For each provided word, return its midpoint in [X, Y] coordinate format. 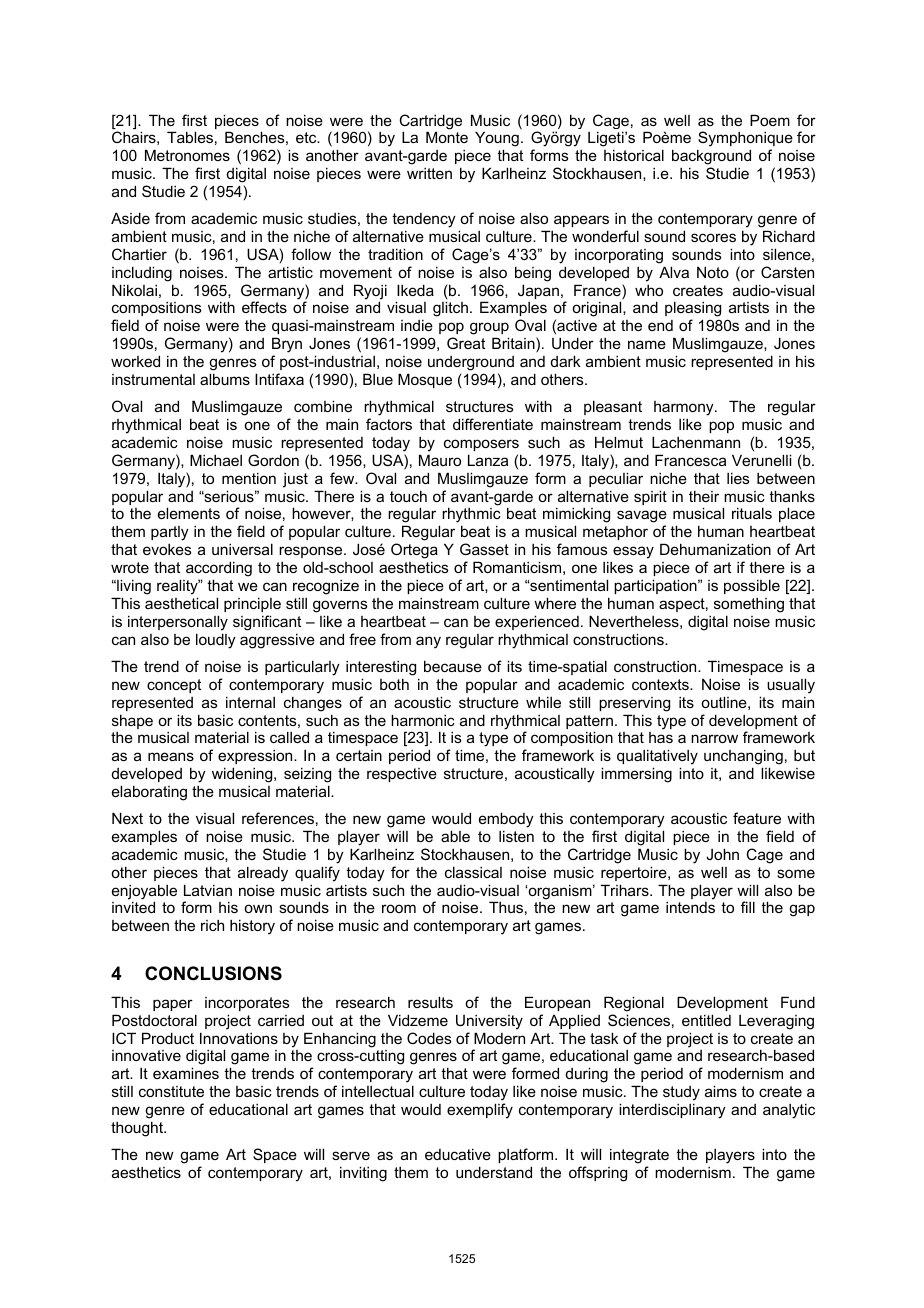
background [711, 158]
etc [307, 137]
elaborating [149, 793]
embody [506, 820]
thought [138, 1129]
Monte [447, 137]
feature [757, 818]
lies [738, 478]
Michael [216, 460]
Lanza [488, 460]
